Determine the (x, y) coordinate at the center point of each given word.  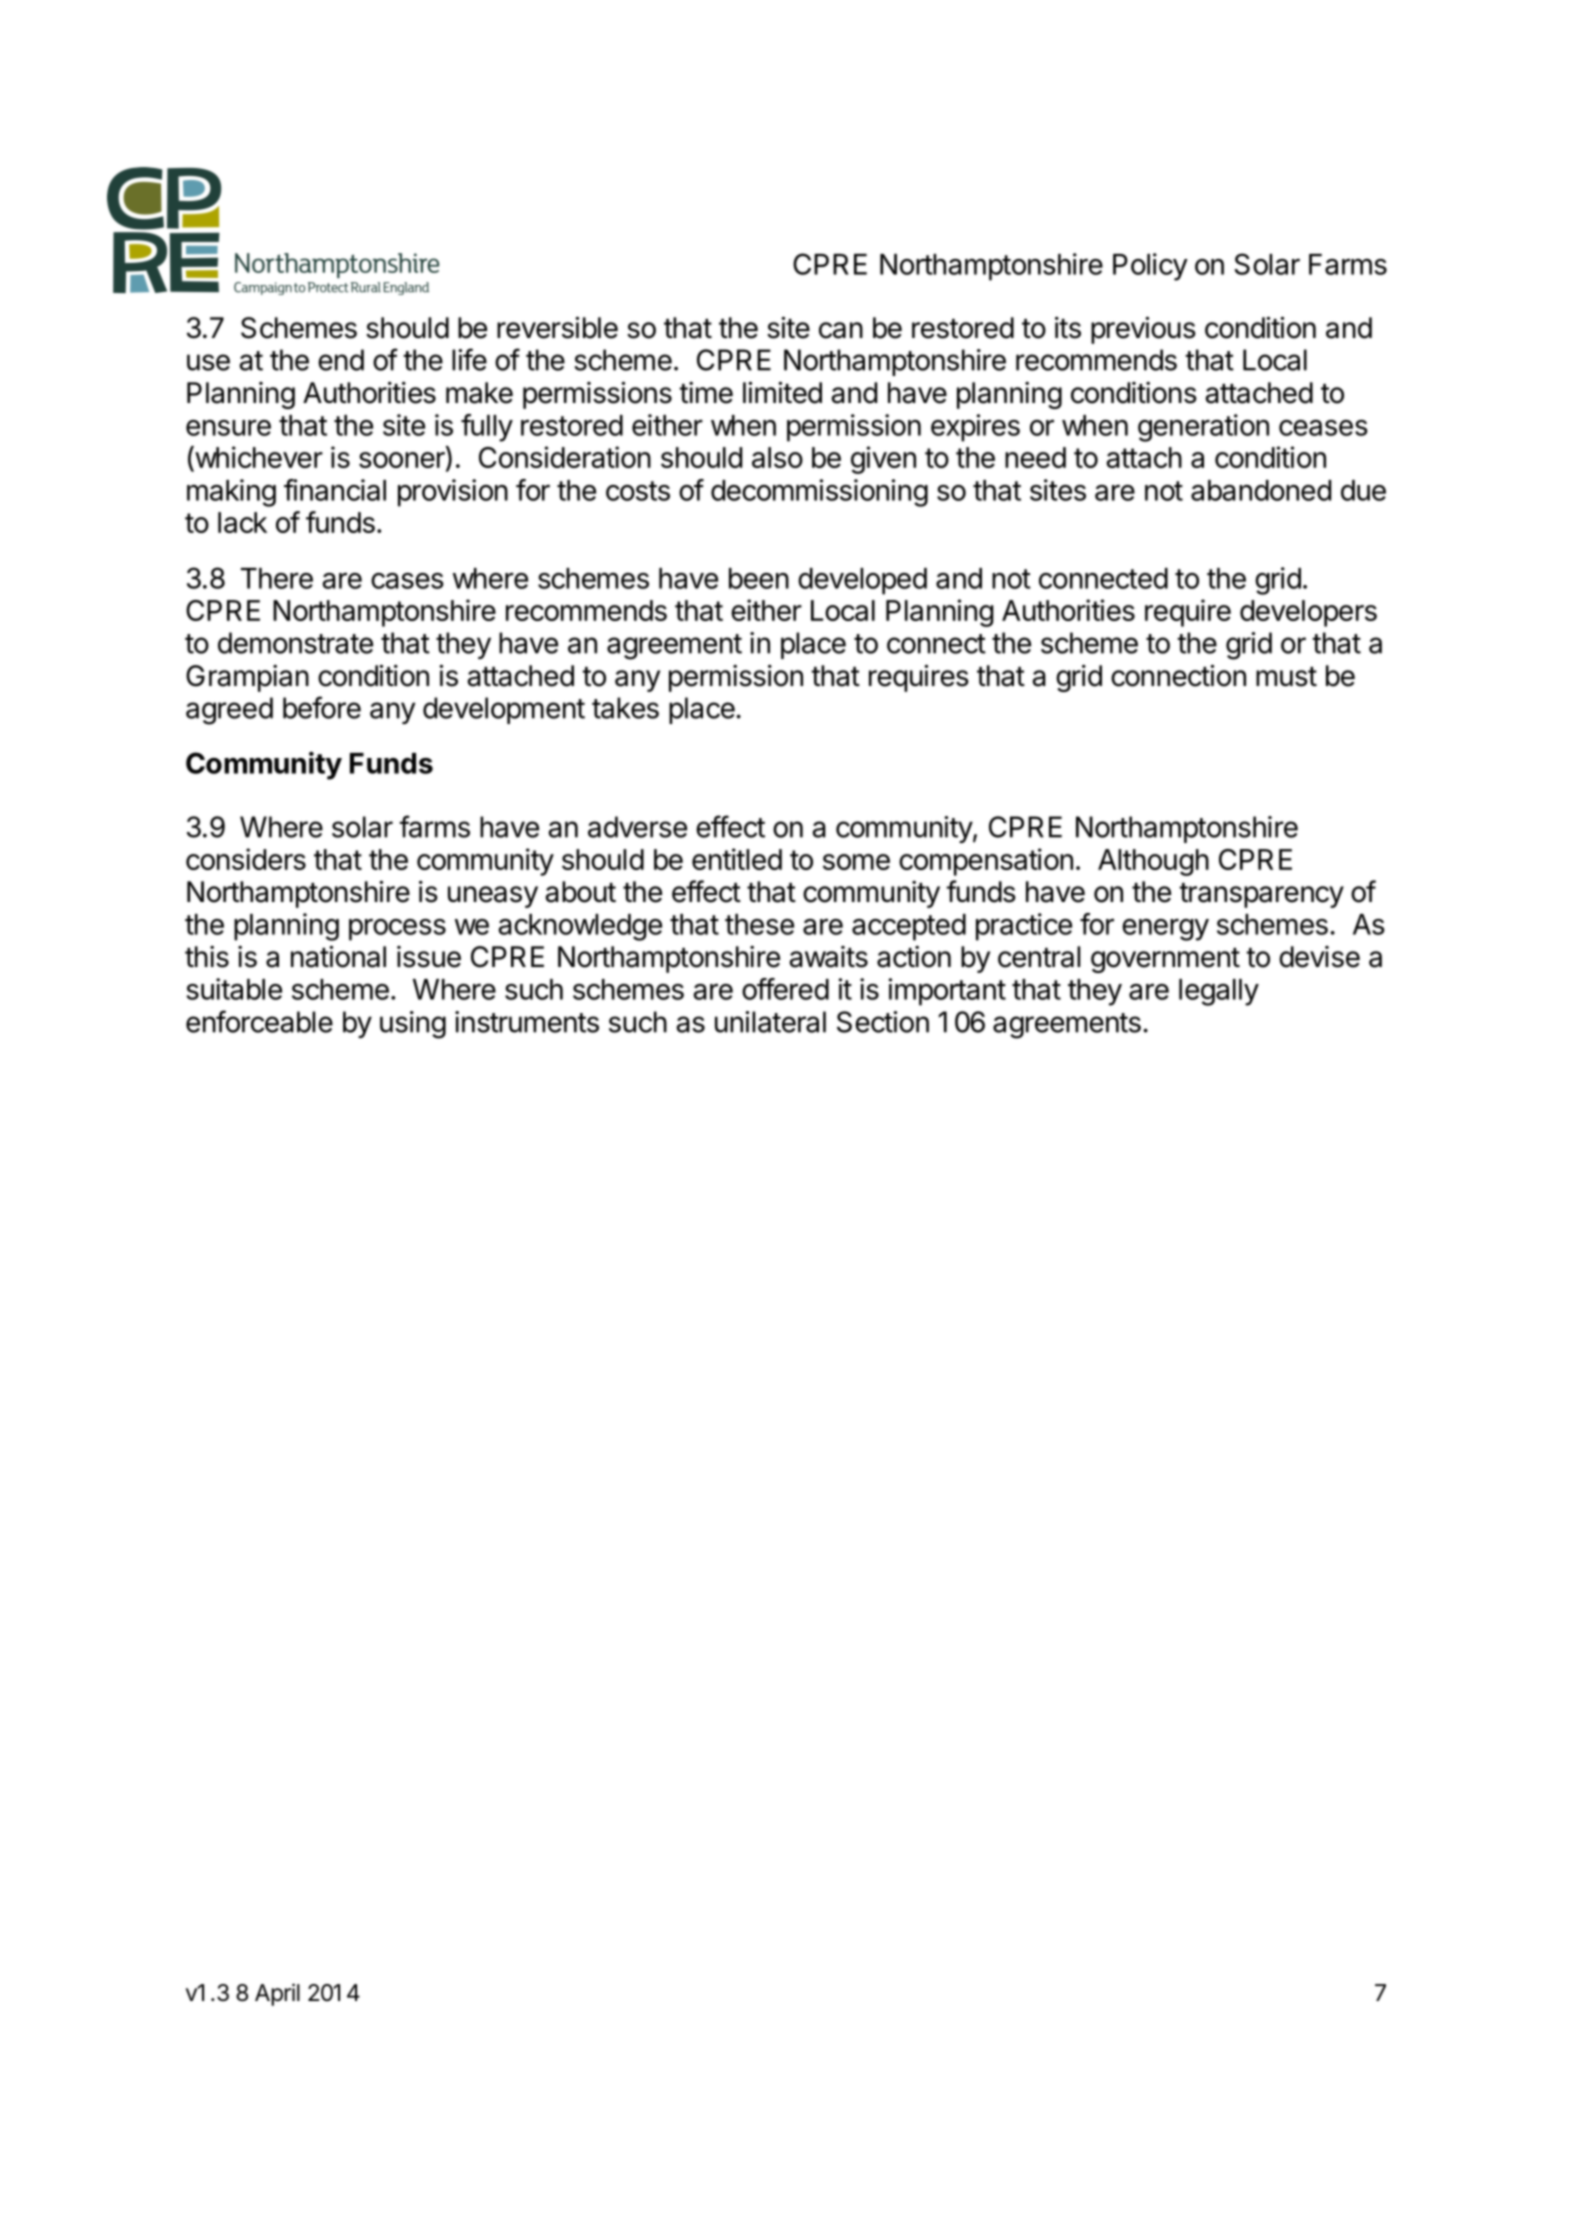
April (277, 1994)
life (469, 359)
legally (1219, 992)
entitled (737, 859)
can (841, 330)
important (947, 992)
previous (1143, 330)
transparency (1261, 895)
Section (883, 1022)
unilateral (770, 1022)
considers (246, 859)
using (413, 1025)
